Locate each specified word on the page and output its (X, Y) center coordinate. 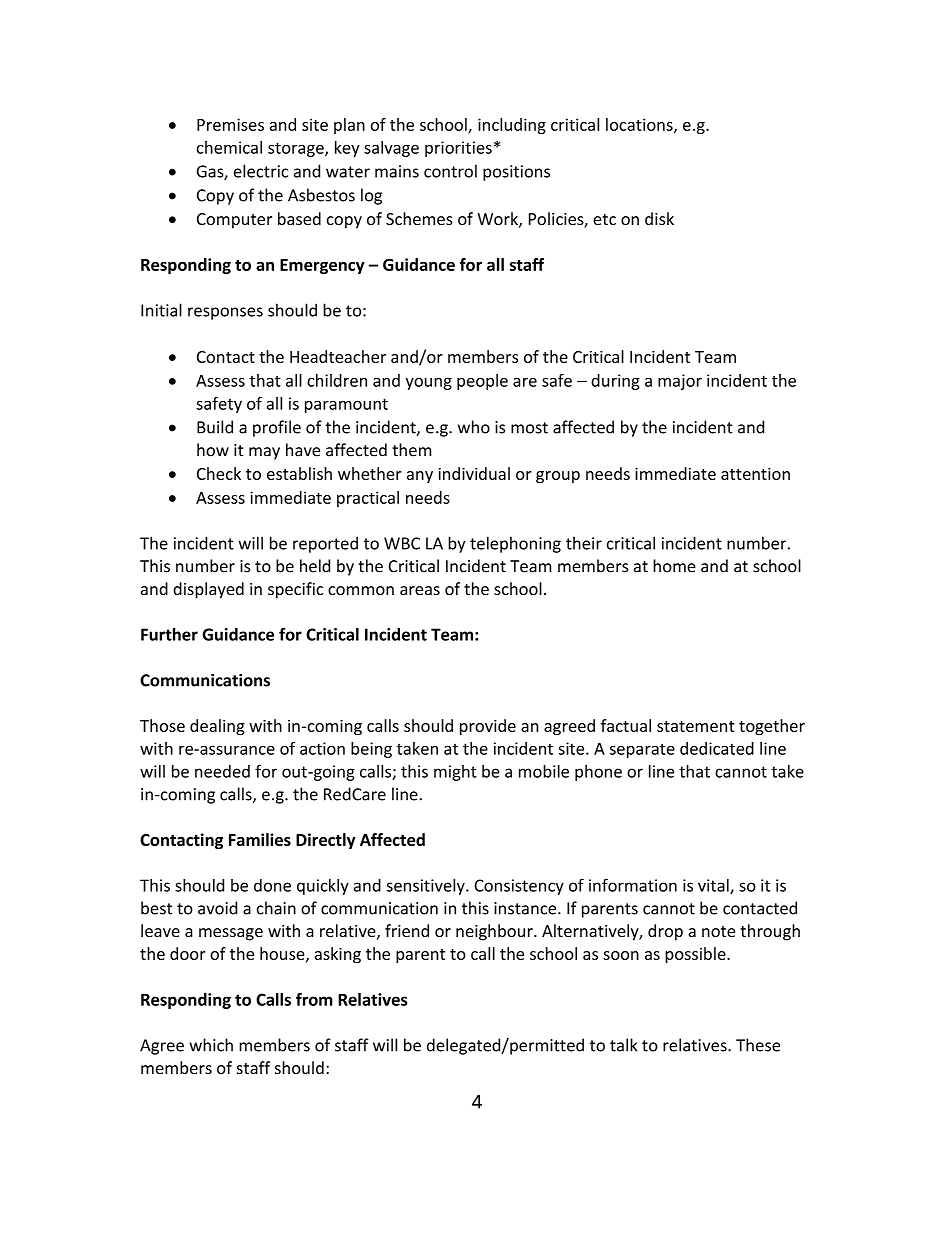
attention (755, 473)
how (213, 450)
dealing (217, 727)
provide (488, 727)
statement (695, 726)
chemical (229, 147)
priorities (458, 149)
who (474, 427)
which (211, 1045)
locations (640, 125)
